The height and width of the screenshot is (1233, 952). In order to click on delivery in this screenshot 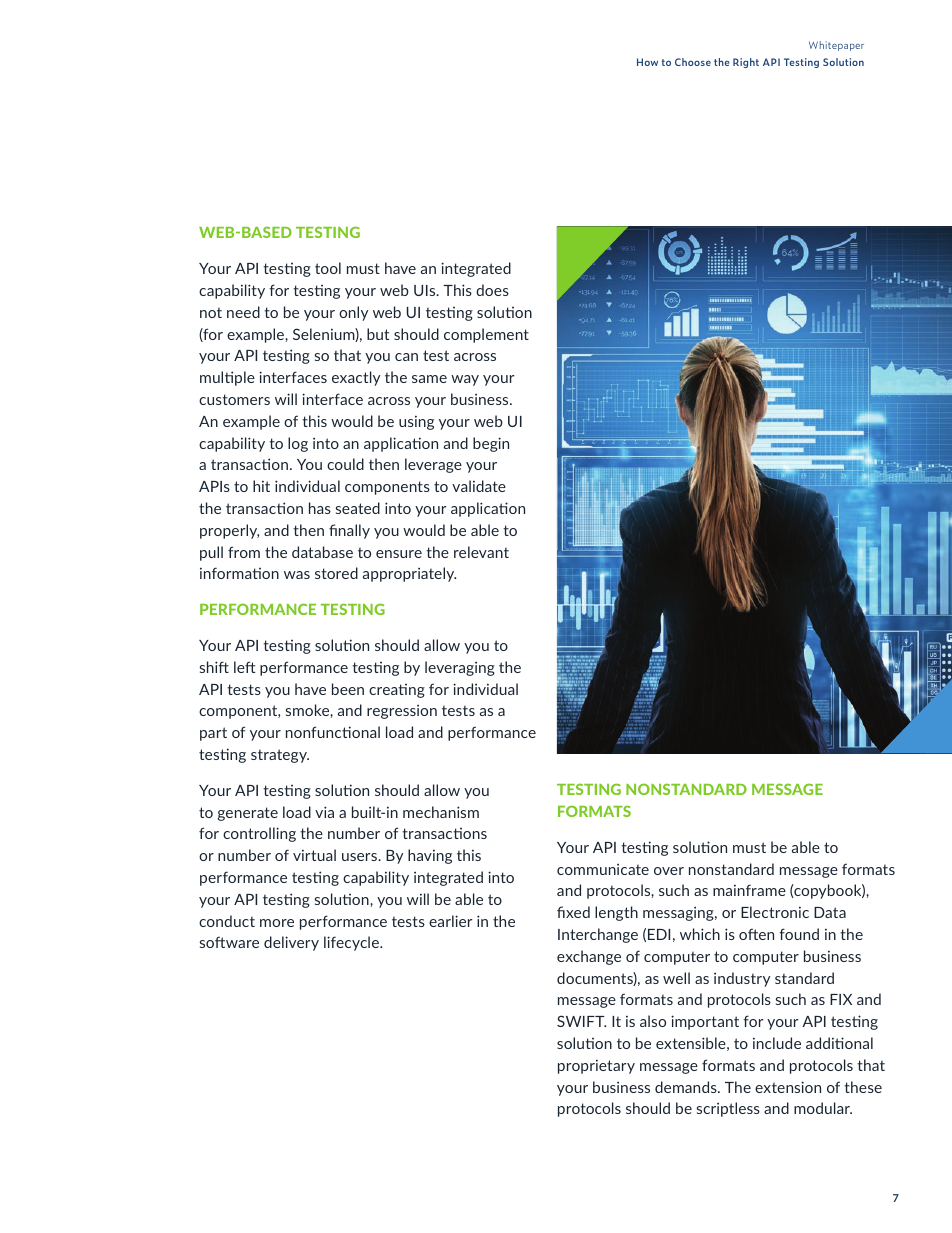, I will do `click(291, 943)`.
